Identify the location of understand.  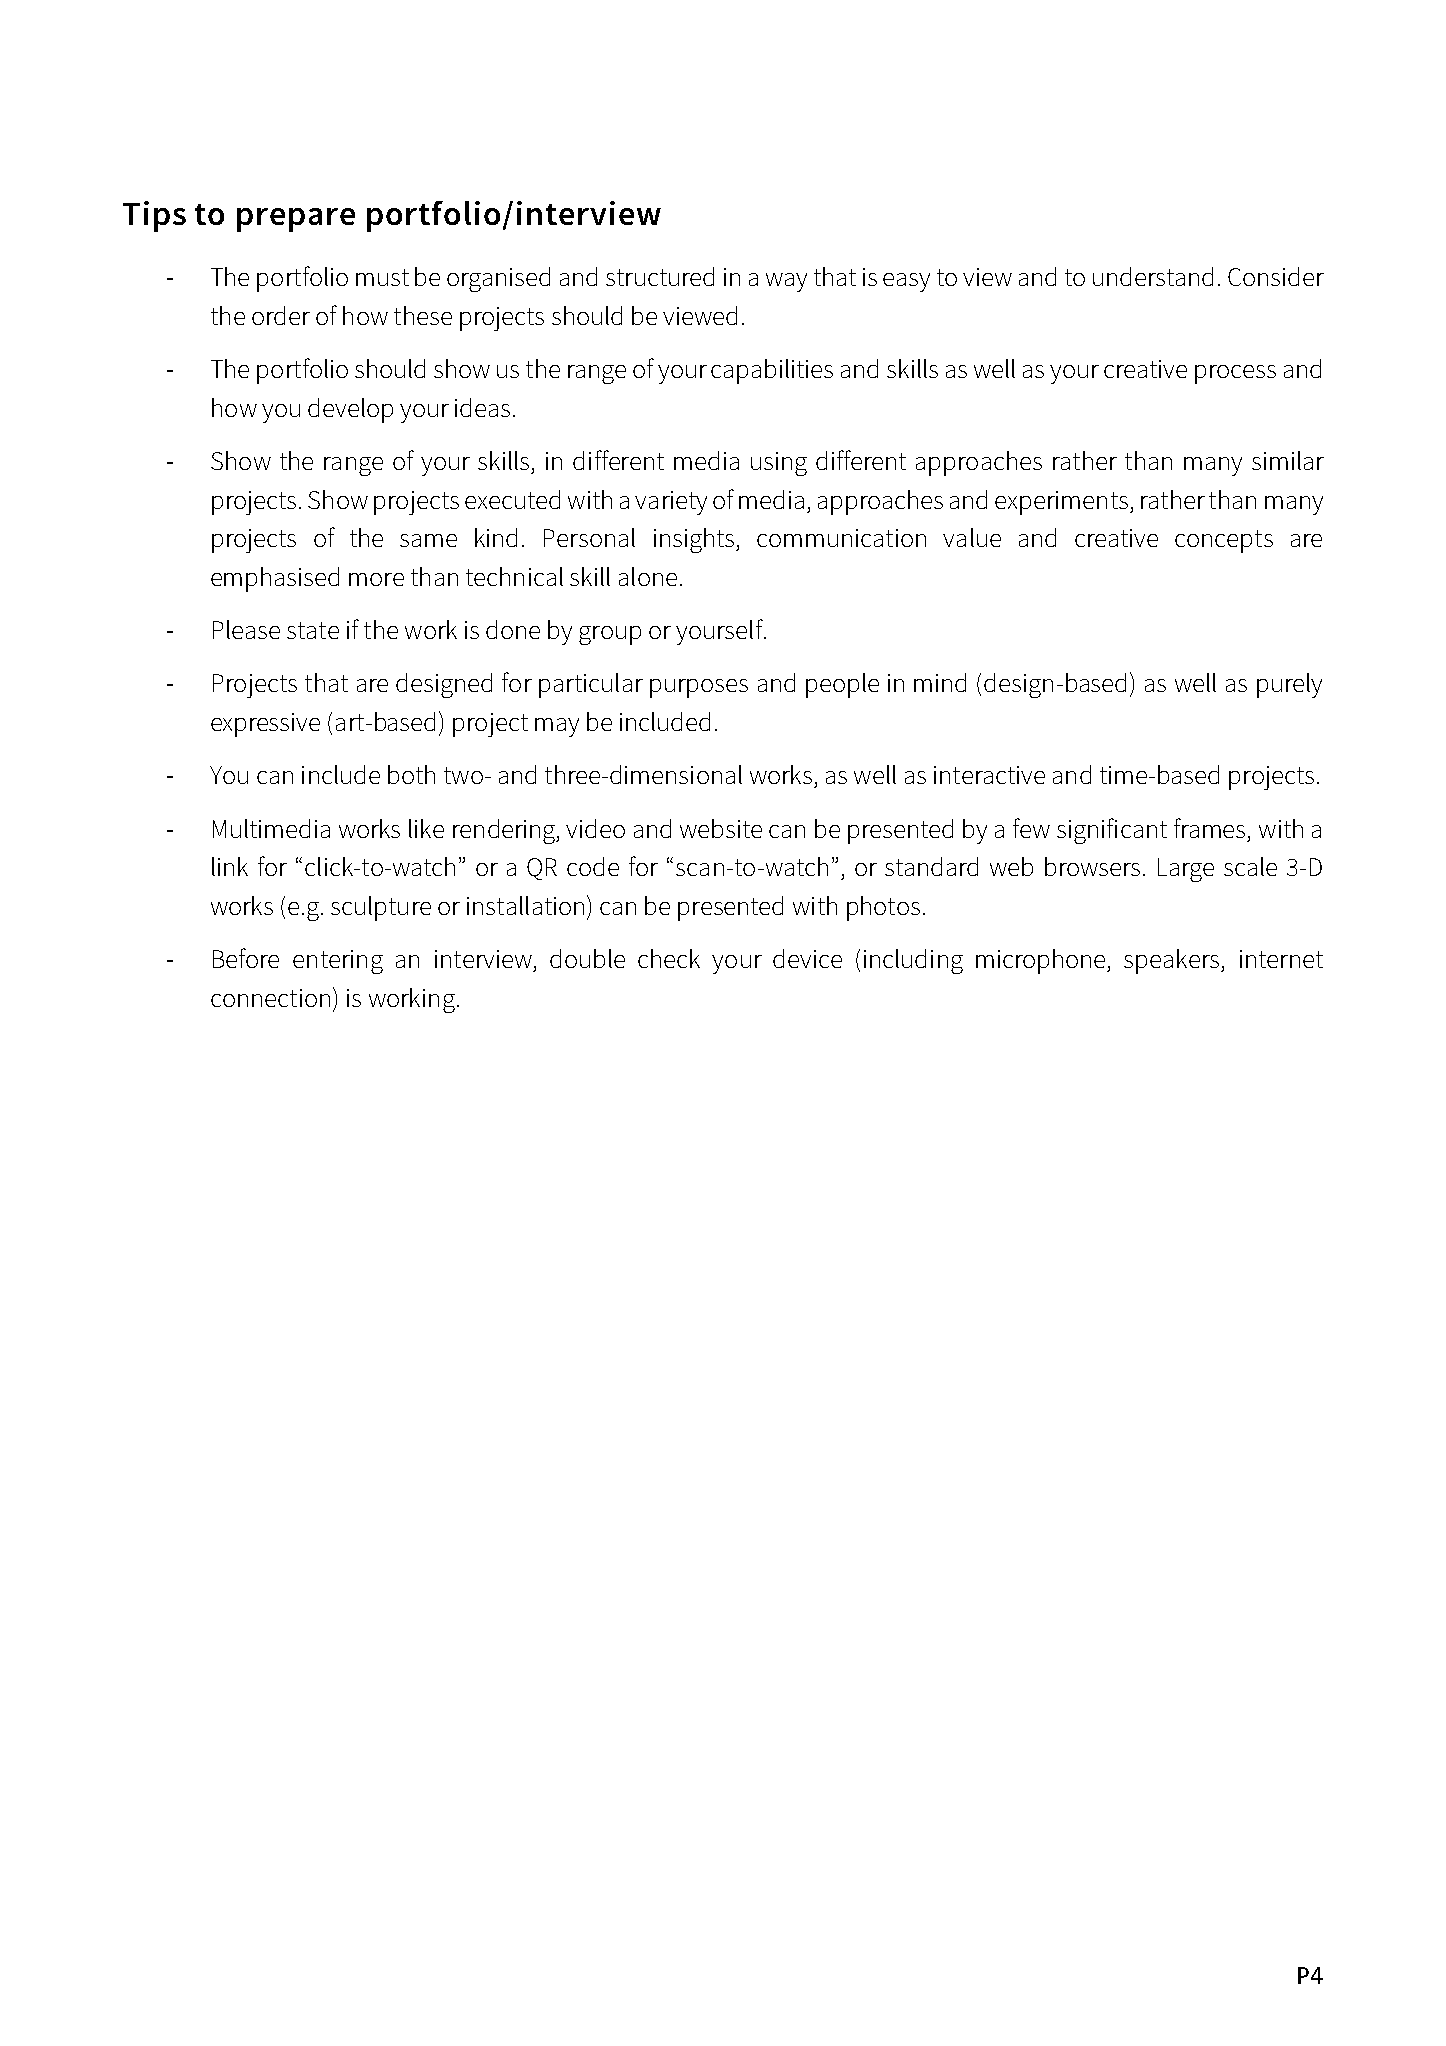
(1153, 276).
